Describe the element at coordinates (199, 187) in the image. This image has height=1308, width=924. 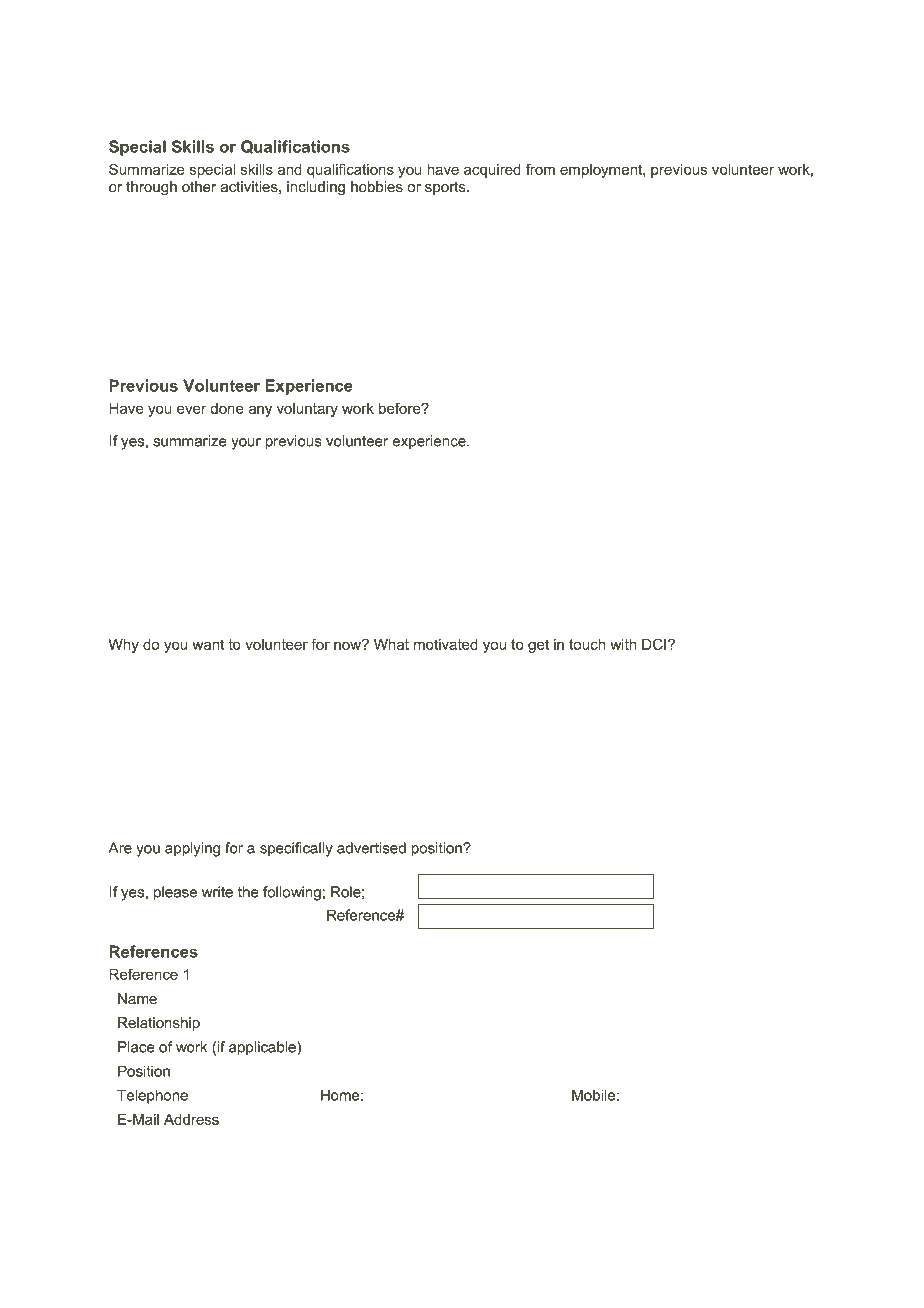
I see `other` at that location.
